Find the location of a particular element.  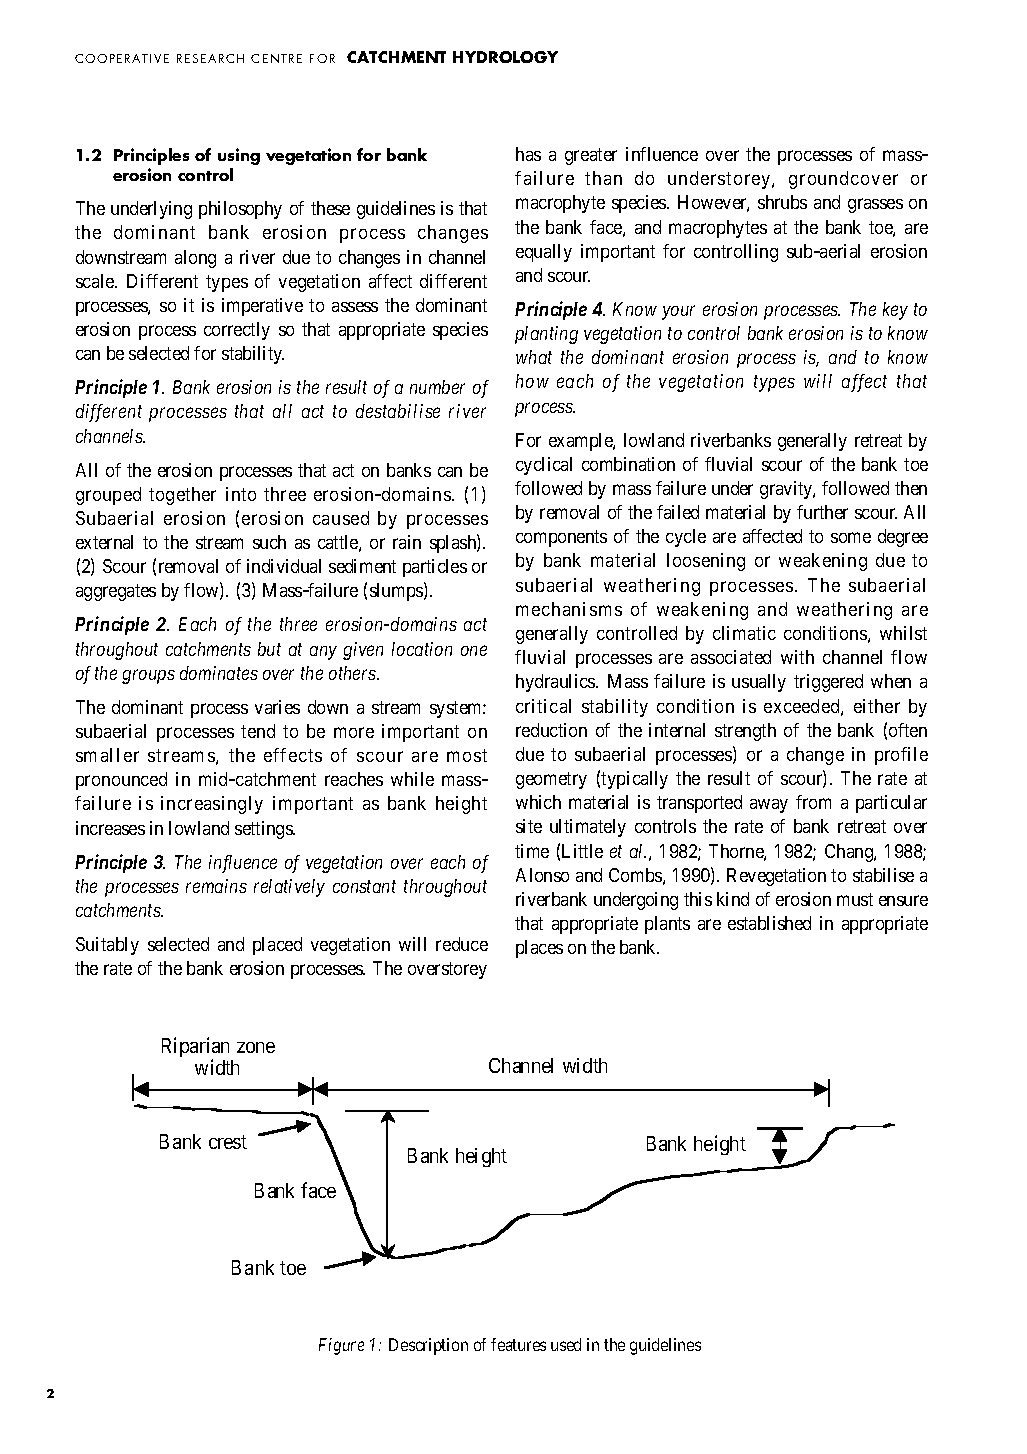

shrubs is located at coordinates (782, 202).
